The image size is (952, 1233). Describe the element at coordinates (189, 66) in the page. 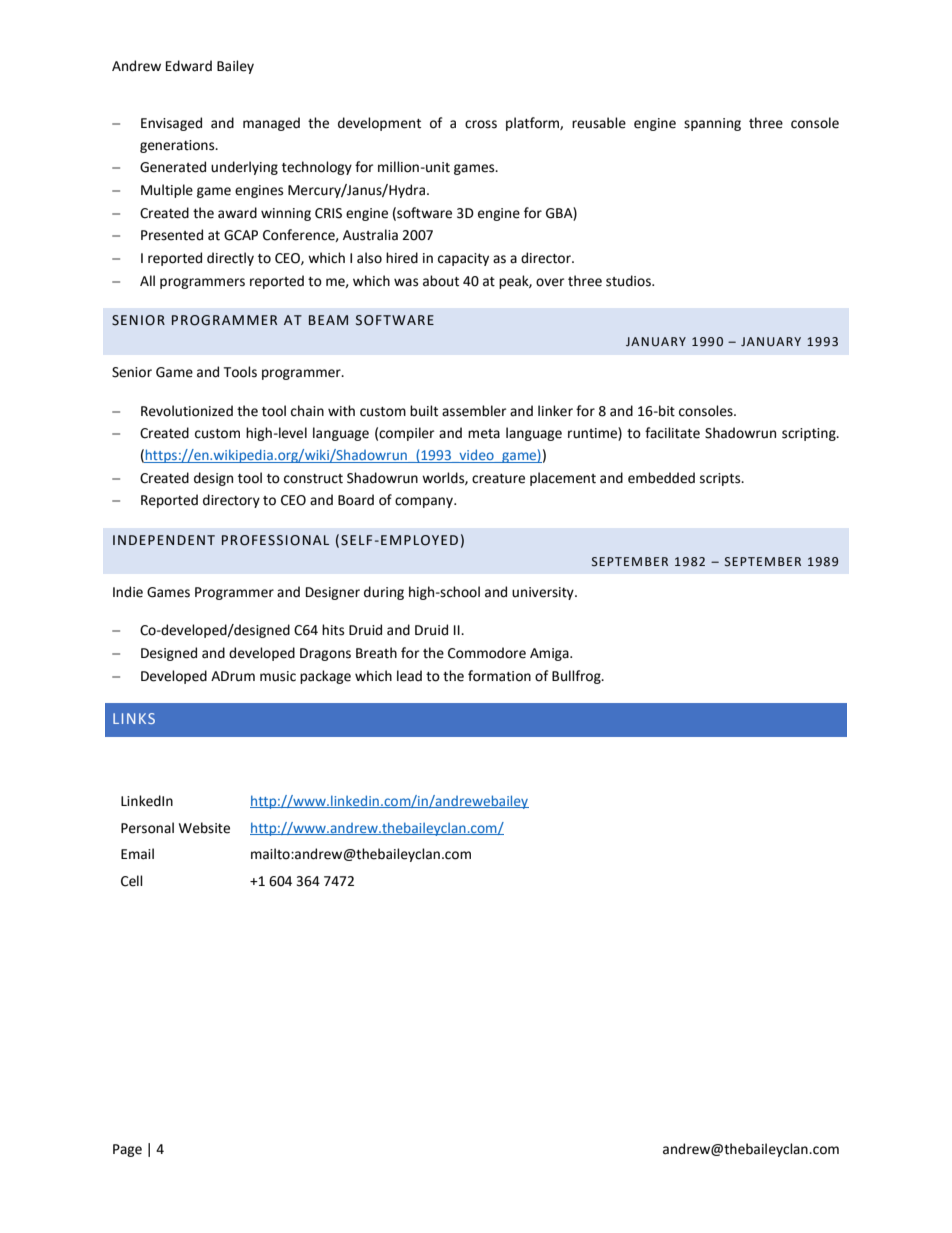

I see `Edward` at that location.
